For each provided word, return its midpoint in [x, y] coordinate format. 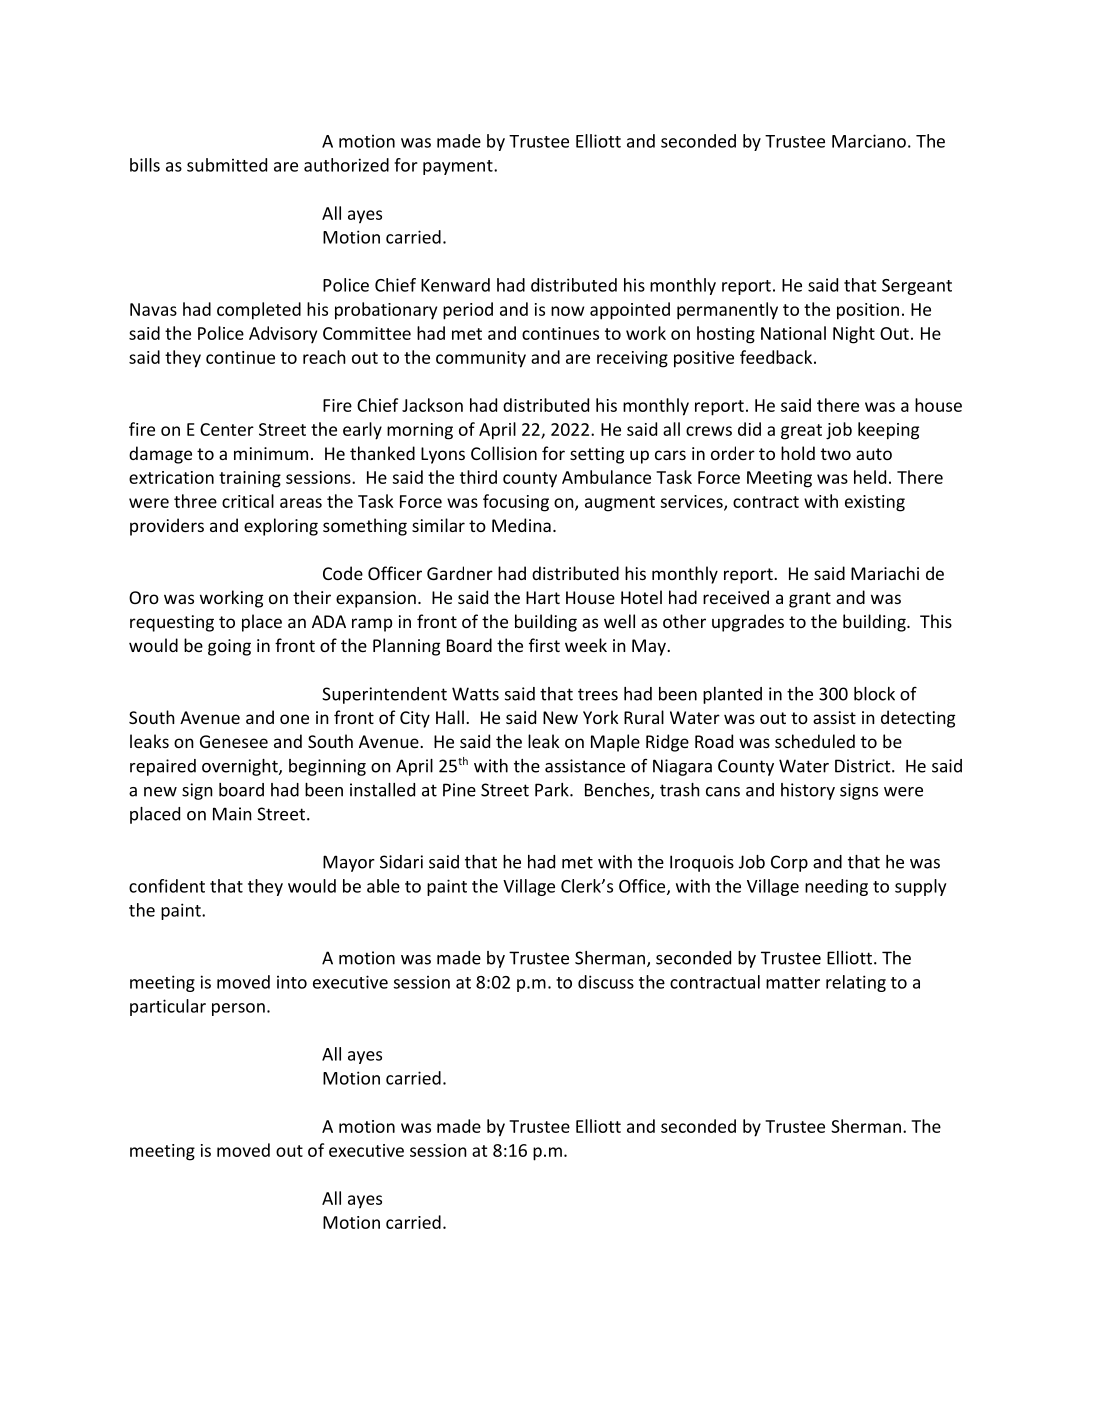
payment [459, 167]
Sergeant [917, 287]
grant [810, 600]
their [312, 597]
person [238, 1009]
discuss [606, 982]
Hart [543, 597]
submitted [227, 165]
